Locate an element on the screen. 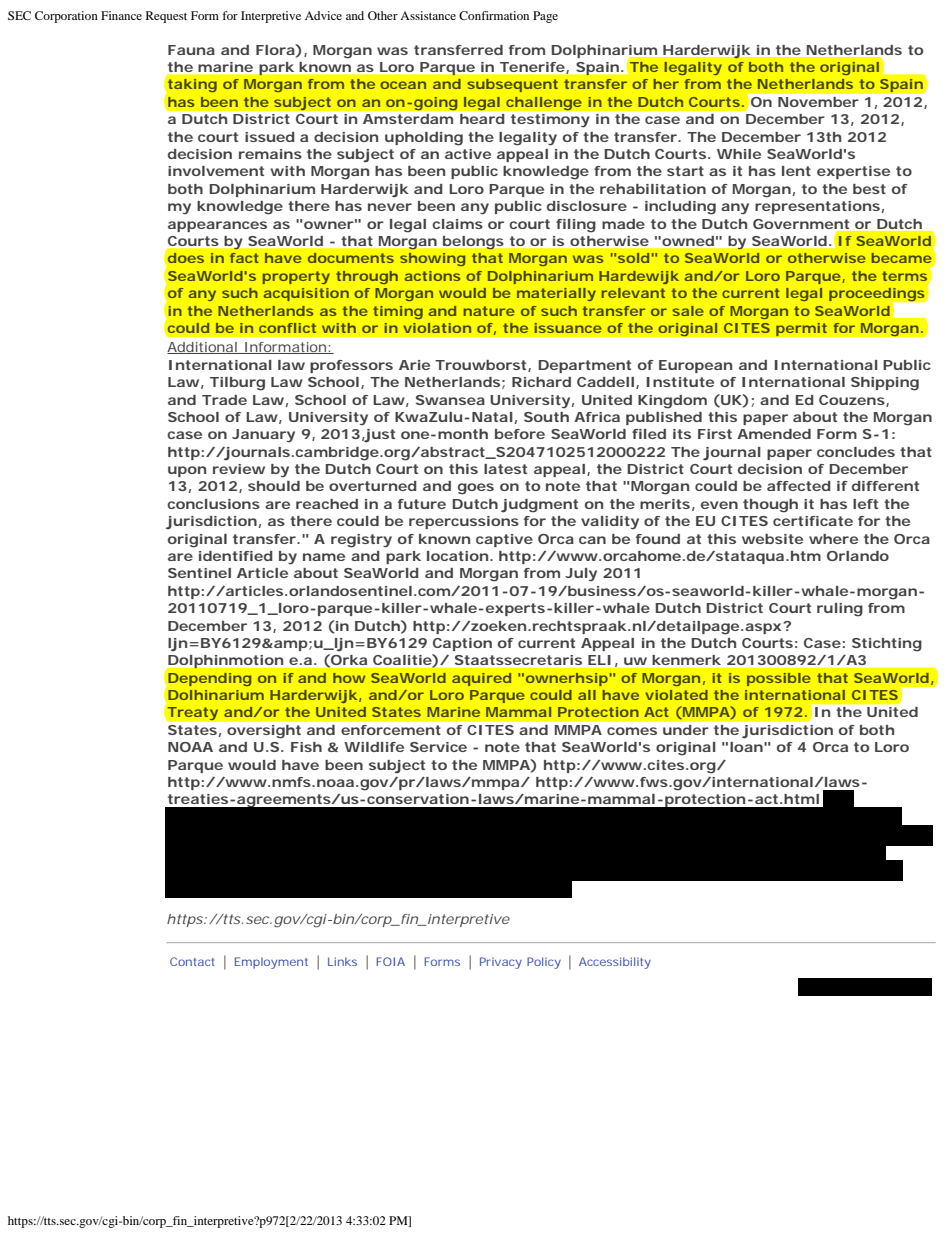  November is located at coordinates (818, 102).
